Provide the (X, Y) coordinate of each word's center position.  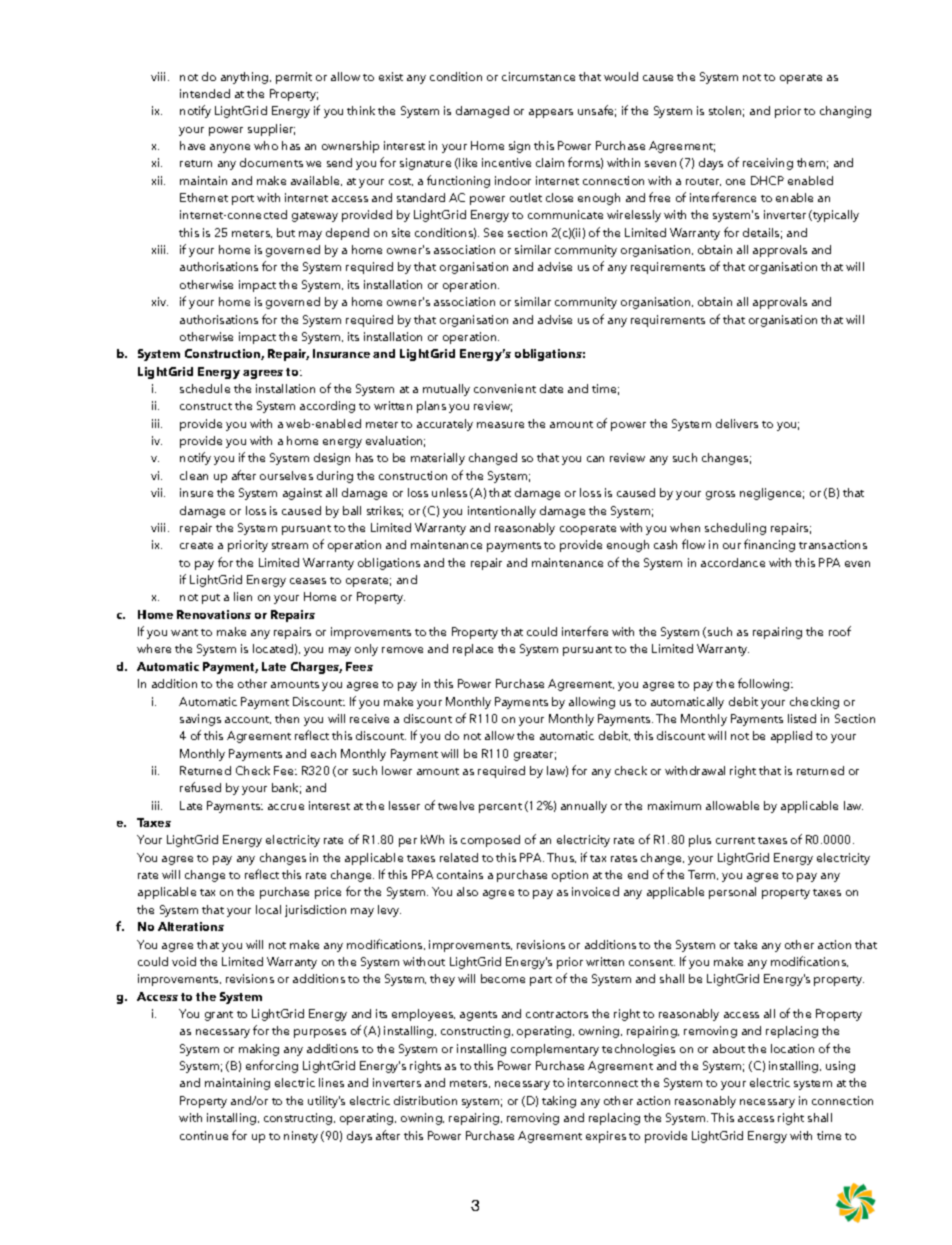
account (248, 720)
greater (535, 756)
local (268, 909)
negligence (772, 494)
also (467, 891)
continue (204, 1135)
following (765, 684)
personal (732, 893)
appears (551, 113)
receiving (768, 164)
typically (835, 216)
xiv (160, 301)
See (493, 232)
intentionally (502, 512)
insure (196, 492)
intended (205, 93)
